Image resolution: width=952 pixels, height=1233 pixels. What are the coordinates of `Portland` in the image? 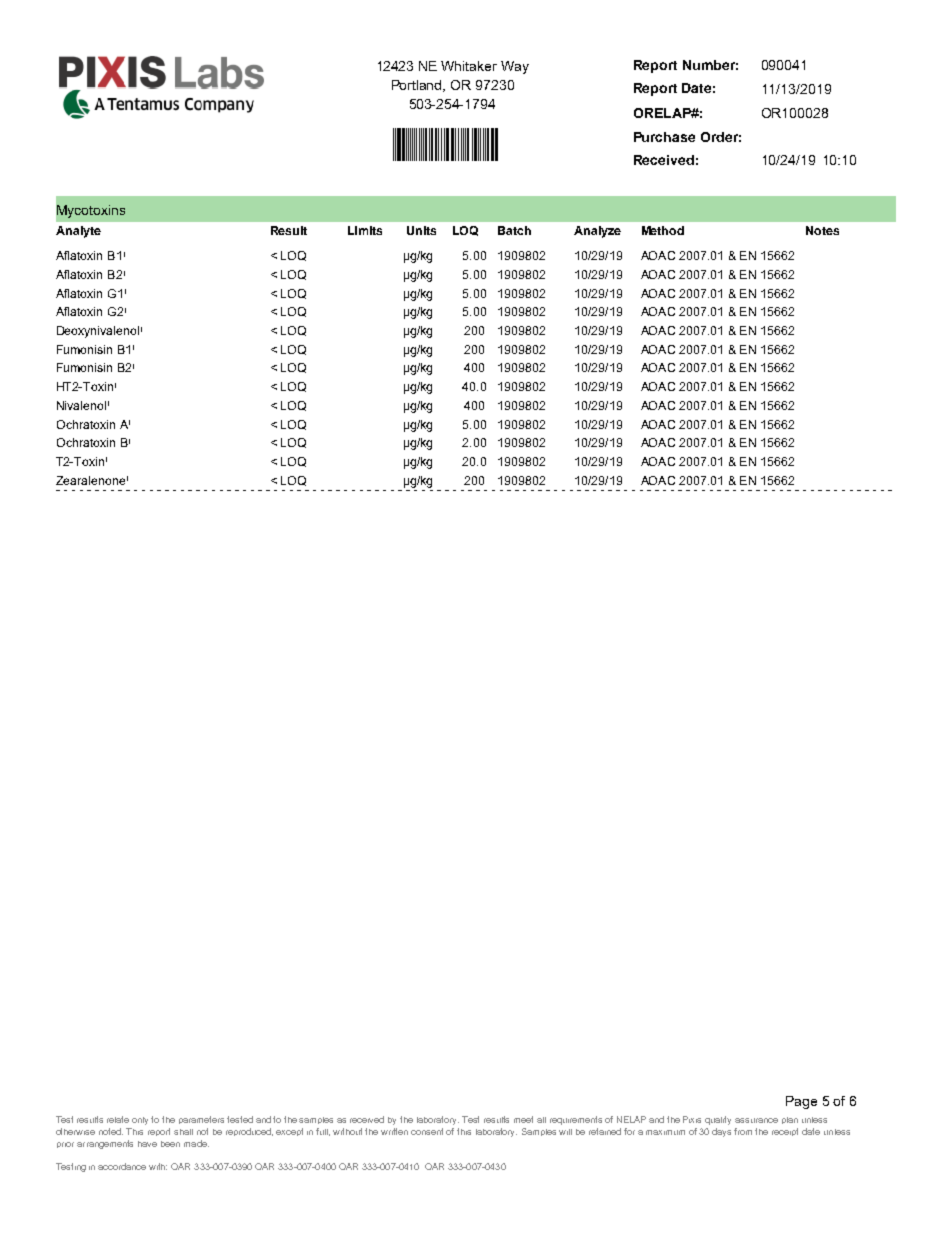 It's located at (418, 86).
